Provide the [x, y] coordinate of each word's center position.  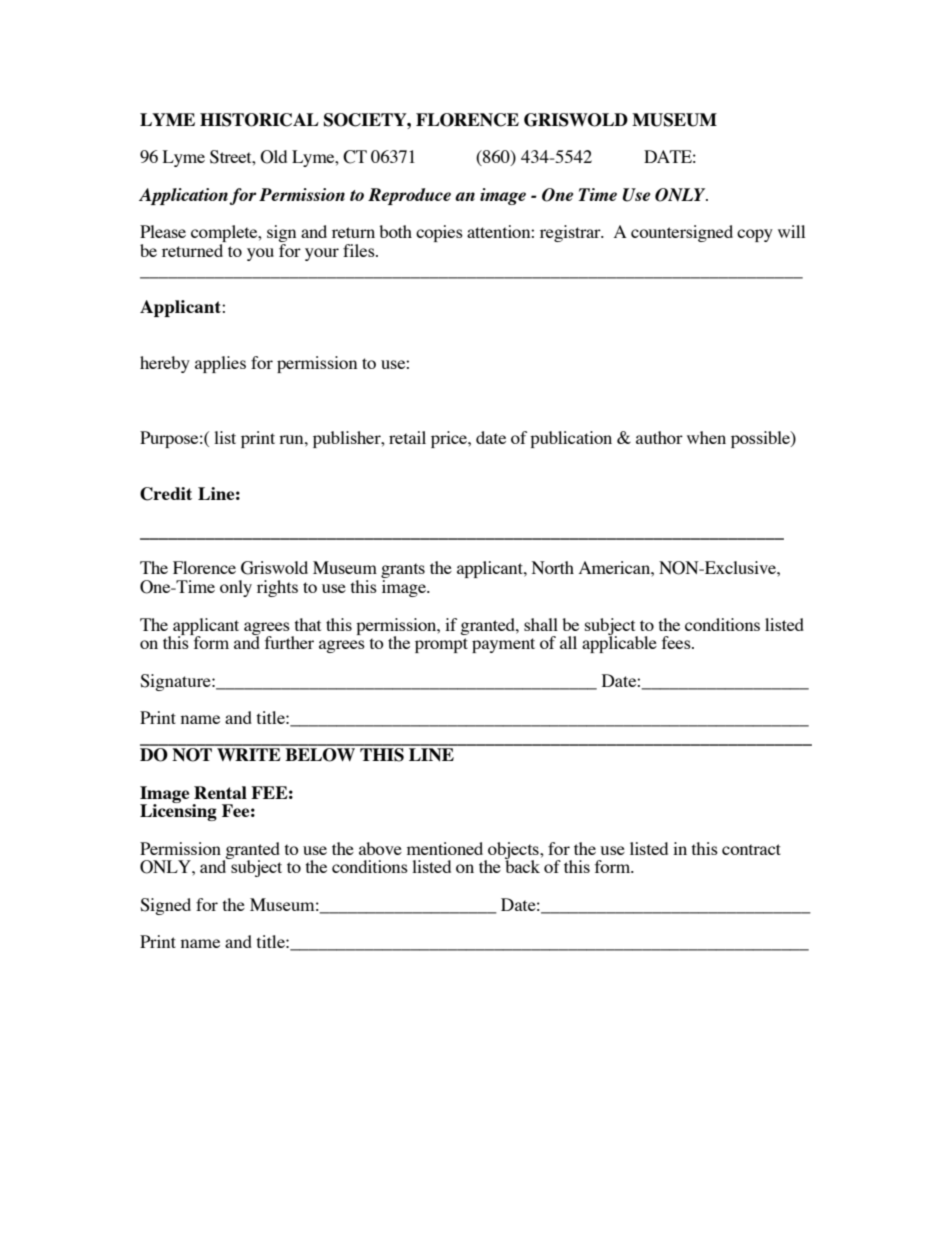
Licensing [178, 811]
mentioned [445, 848]
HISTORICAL [259, 120]
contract [751, 849]
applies [220, 364]
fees [677, 642]
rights [277, 588]
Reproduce [409, 196]
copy [755, 235]
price [450, 439]
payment [503, 645]
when [706, 437]
